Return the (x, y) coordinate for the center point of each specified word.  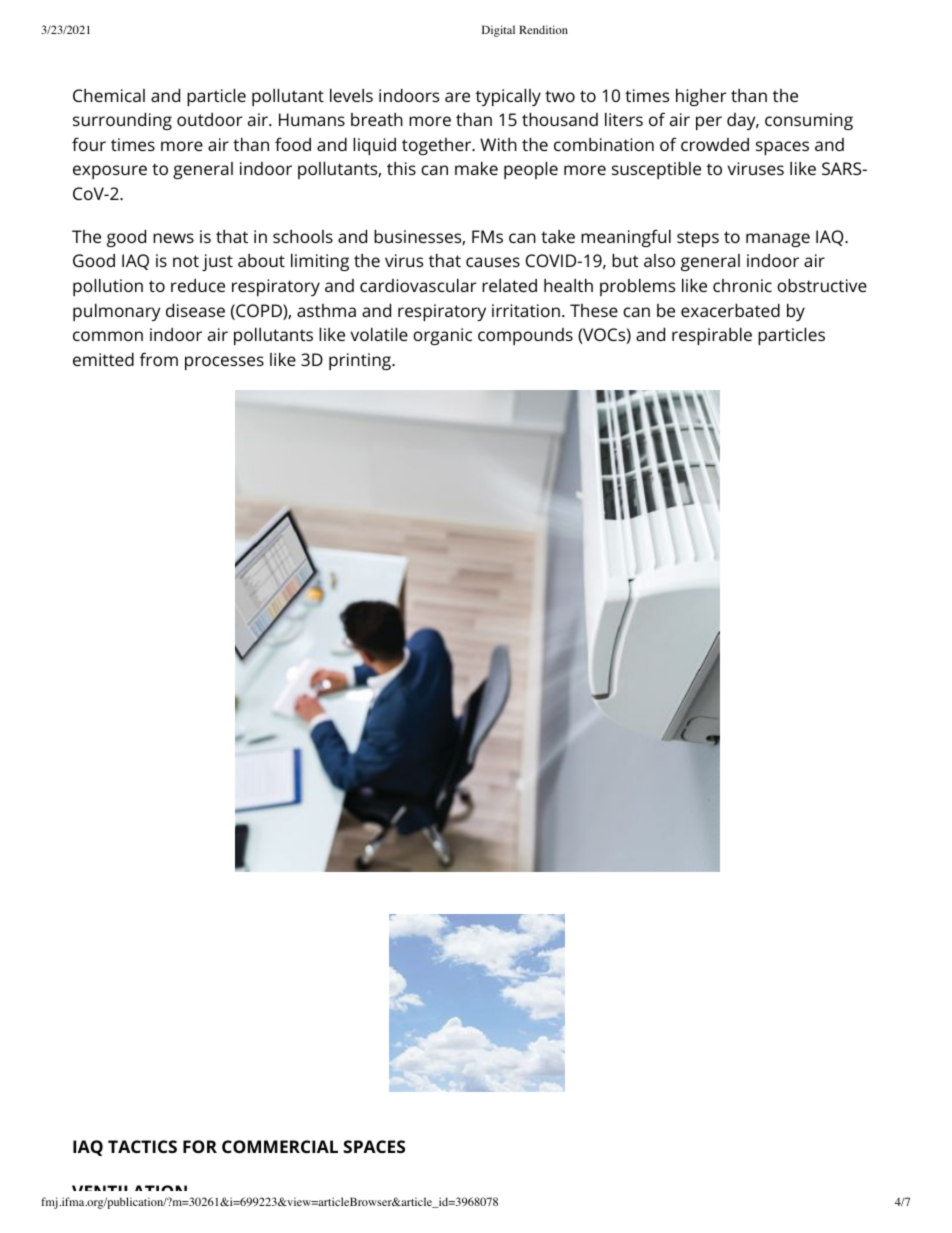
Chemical (109, 95)
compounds (525, 336)
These (594, 310)
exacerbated (730, 310)
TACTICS (142, 1146)
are (457, 97)
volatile (379, 334)
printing (361, 361)
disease (195, 310)
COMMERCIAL (280, 1146)
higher (701, 97)
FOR (200, 1146)
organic (442, 336)
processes (224, 363)
